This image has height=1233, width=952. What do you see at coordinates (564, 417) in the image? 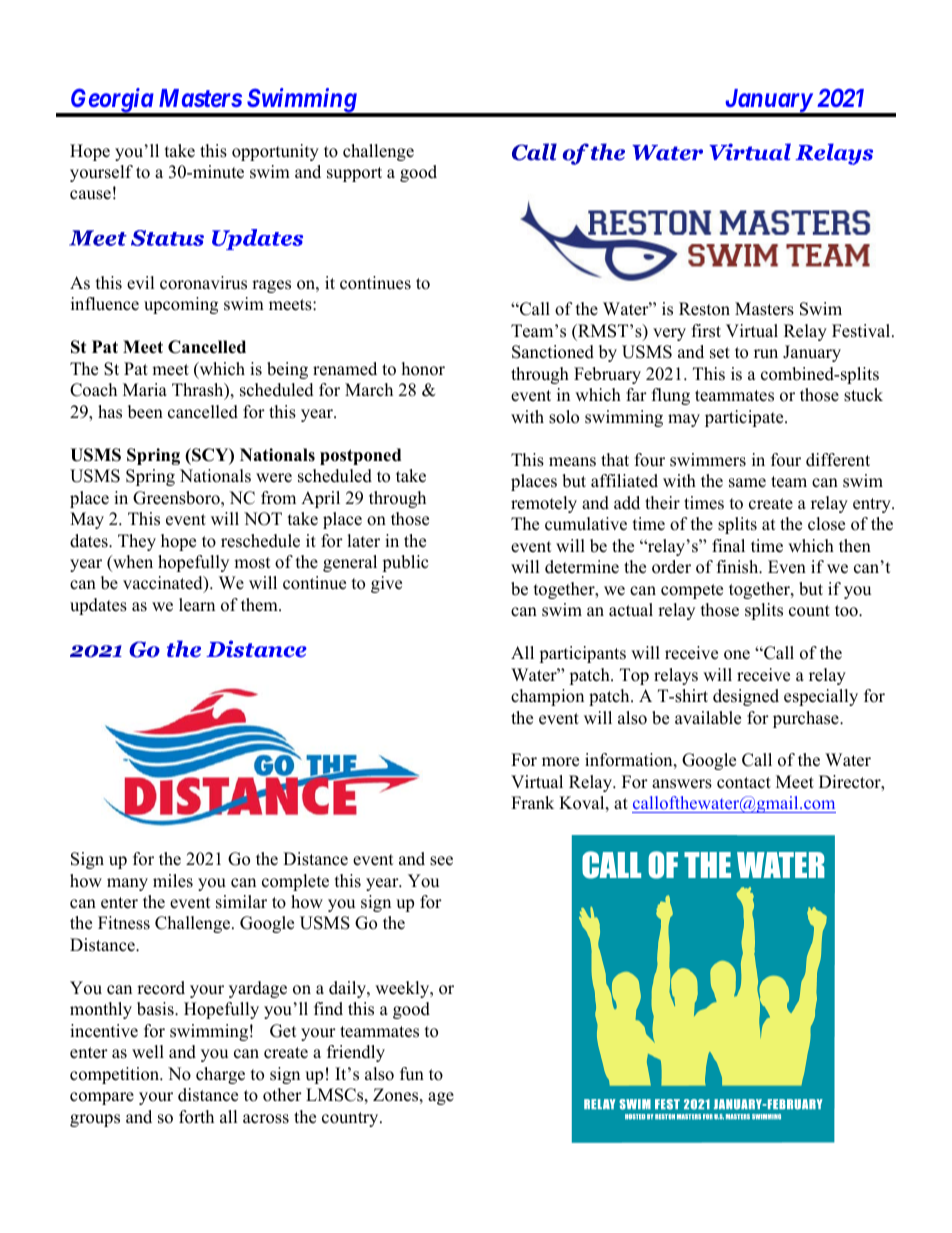
I see `solo` at bounding box center [564, 417].
